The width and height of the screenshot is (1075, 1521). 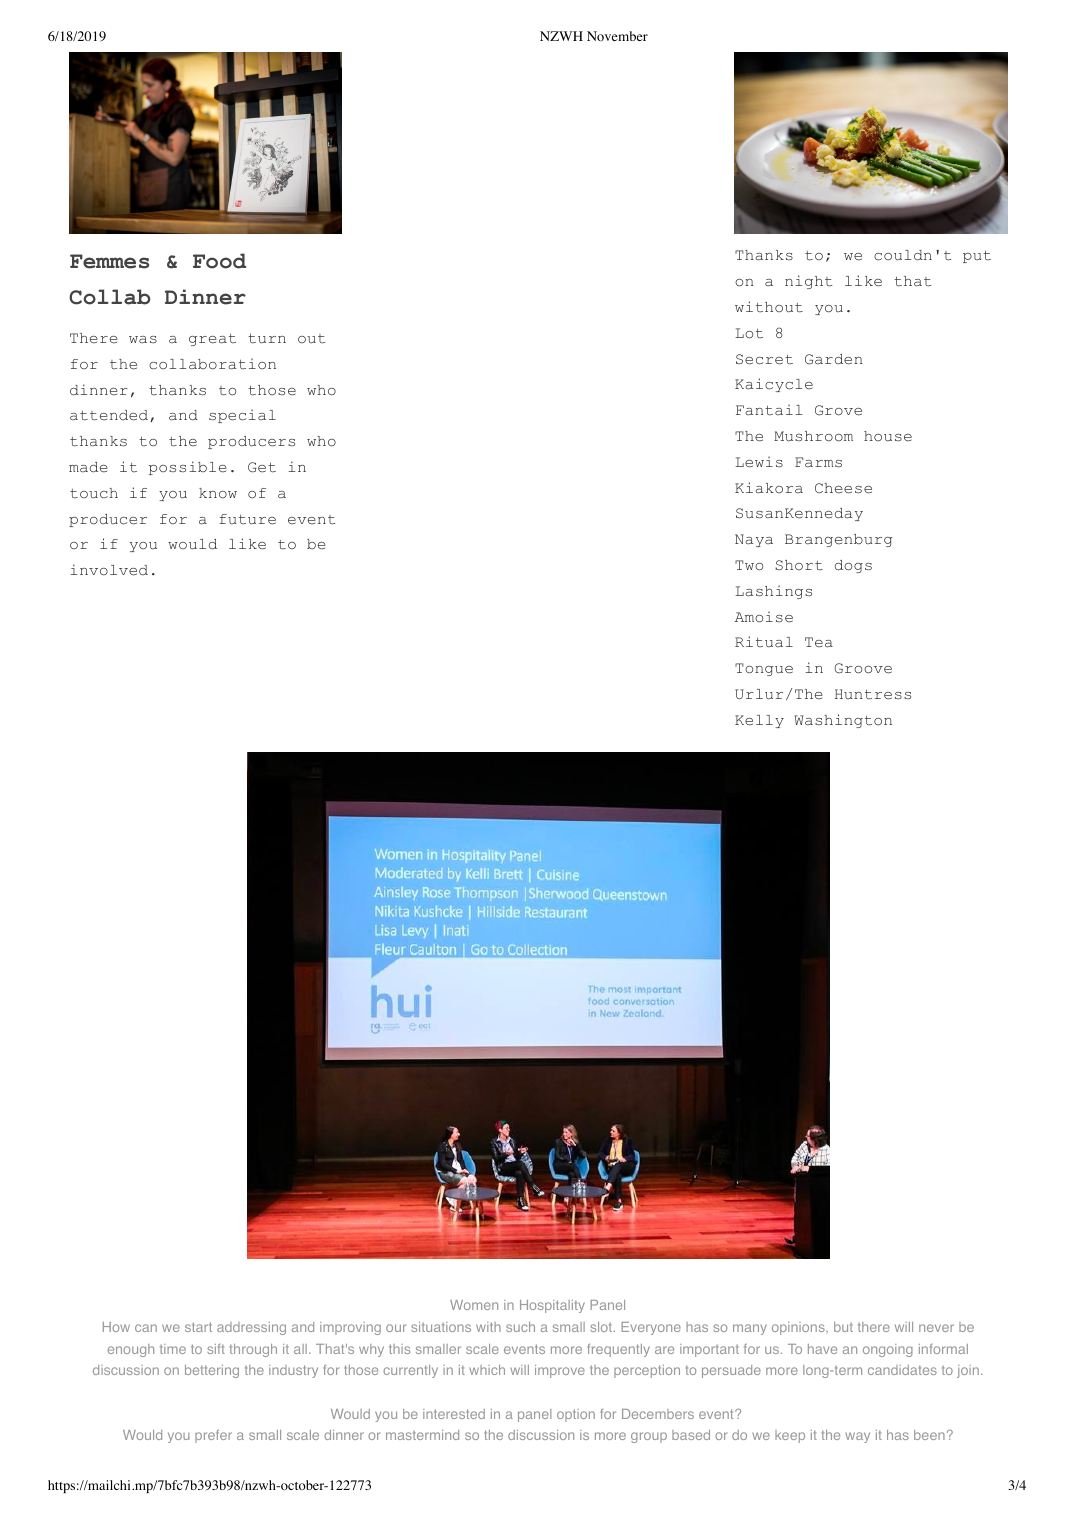 I want to click on put, so click(x=977, y=257).
